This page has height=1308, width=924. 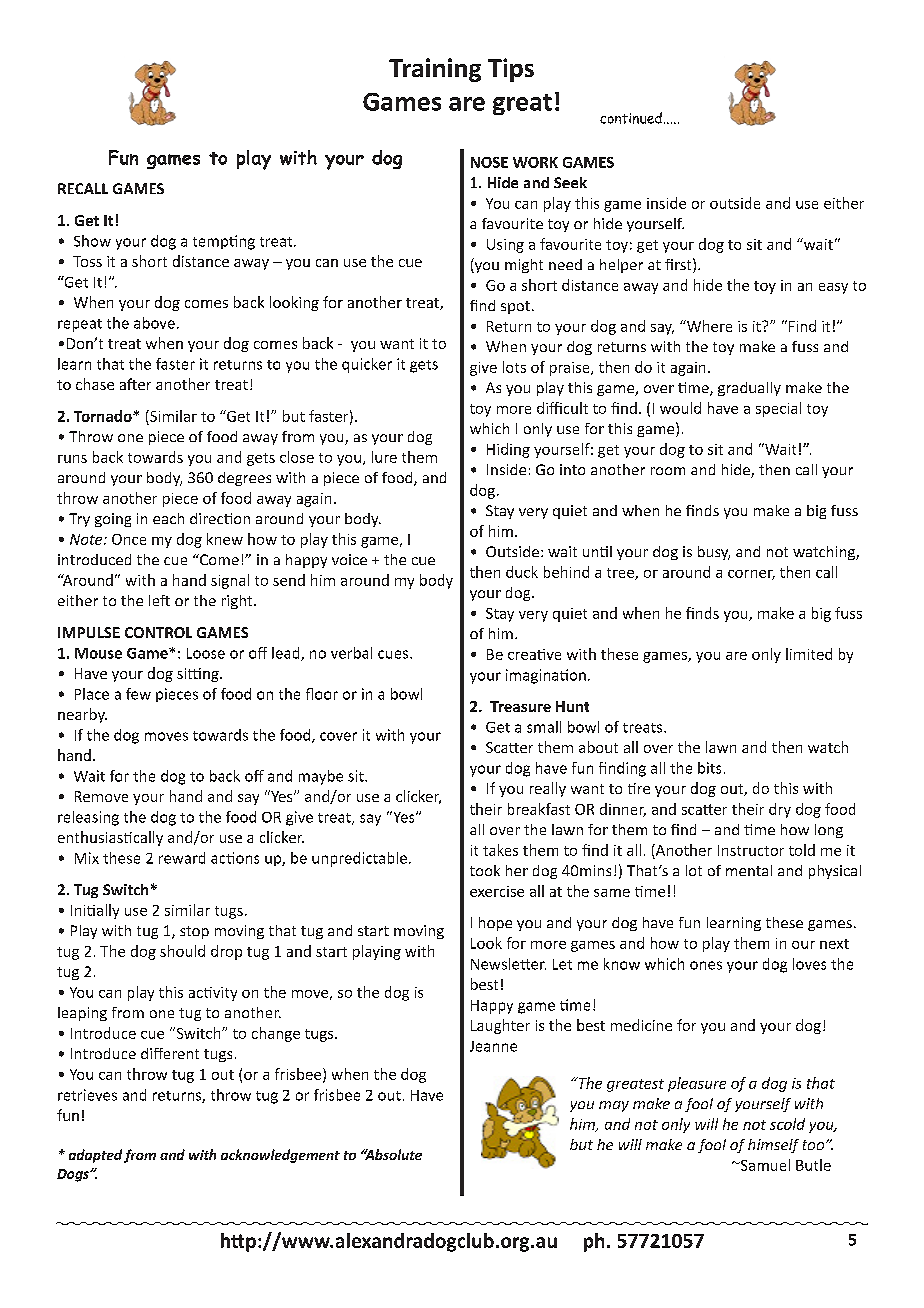 I want to click on tempting, so click(x=224, y=242).
